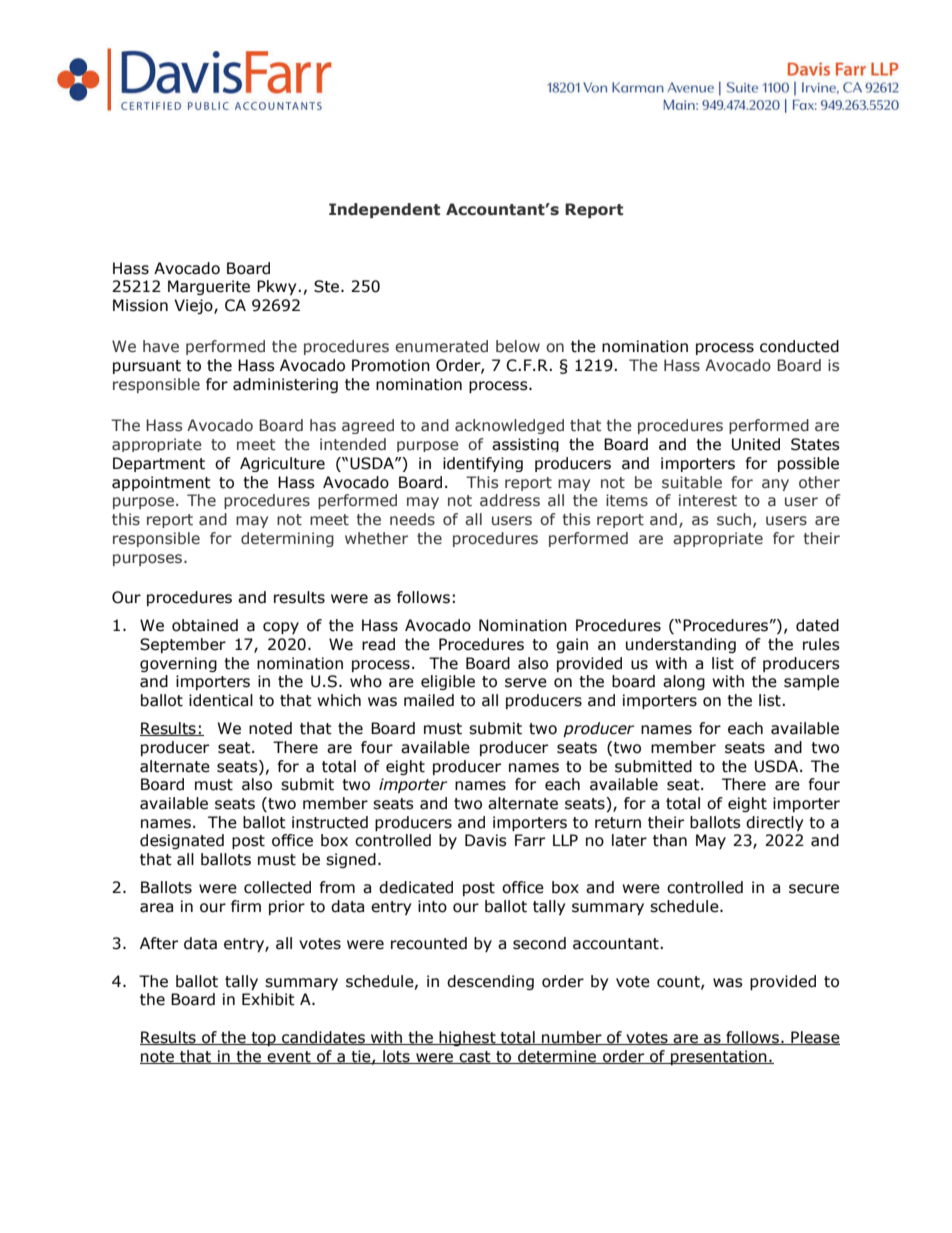 Image resolution: width=952 pixels, height=1233 pixels. I want to click on Davis, so click(486, 840).
